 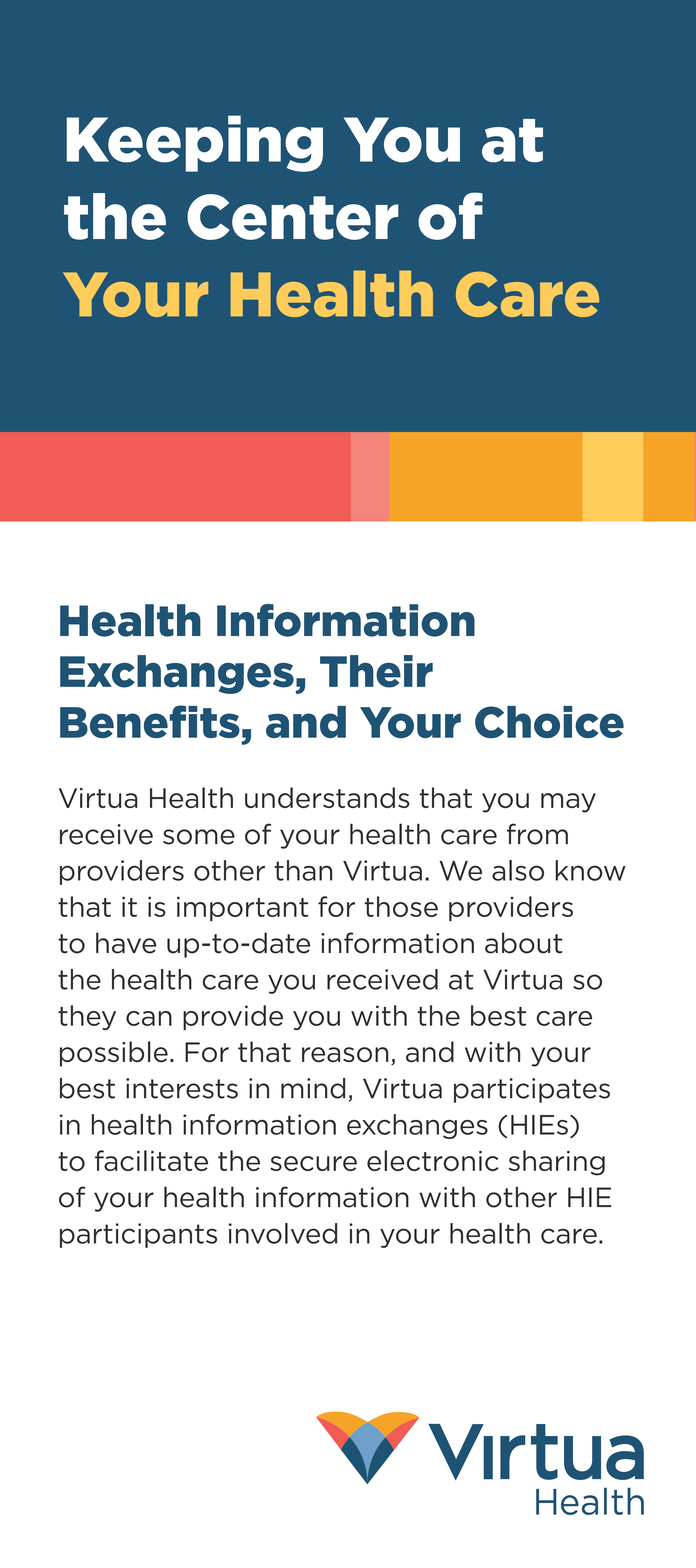 What do you see at coordinates (194, 143) in the page?
I see `Keeping` at bounding box center [194, 143].
